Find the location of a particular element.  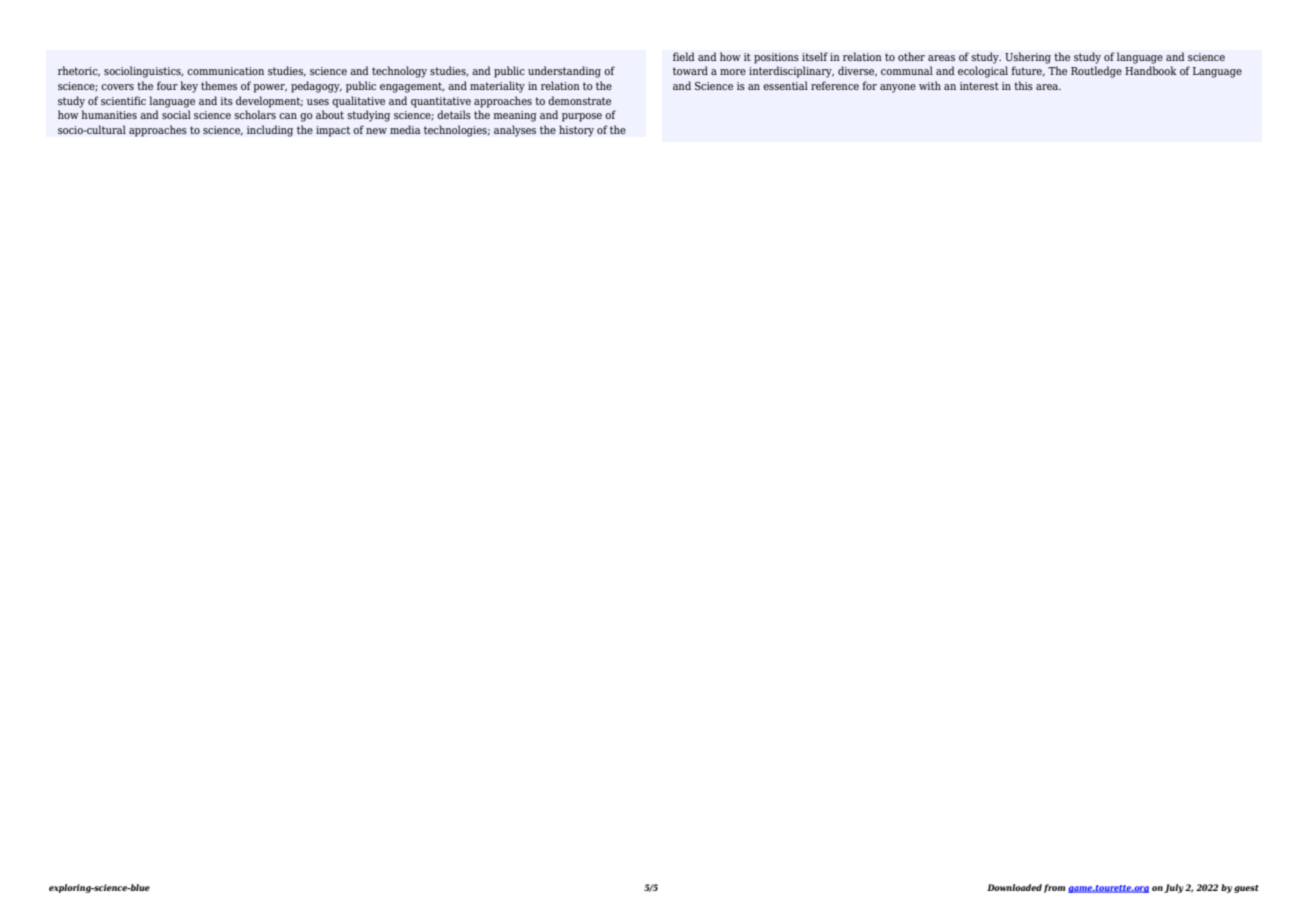

purpose is located at coordinates (582, 117).
